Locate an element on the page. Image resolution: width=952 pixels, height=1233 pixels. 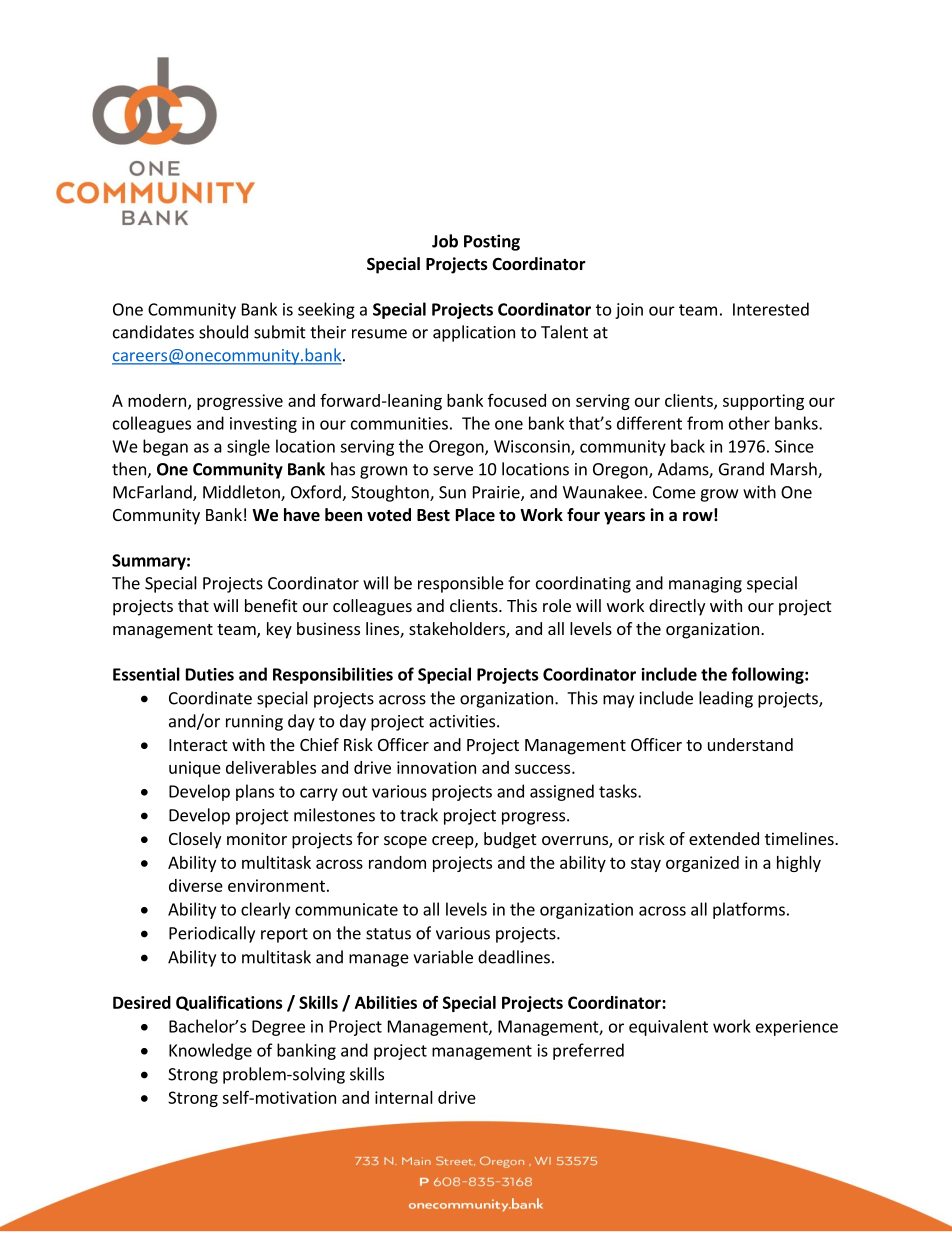
Interested is located at coordinates (771, 309).
